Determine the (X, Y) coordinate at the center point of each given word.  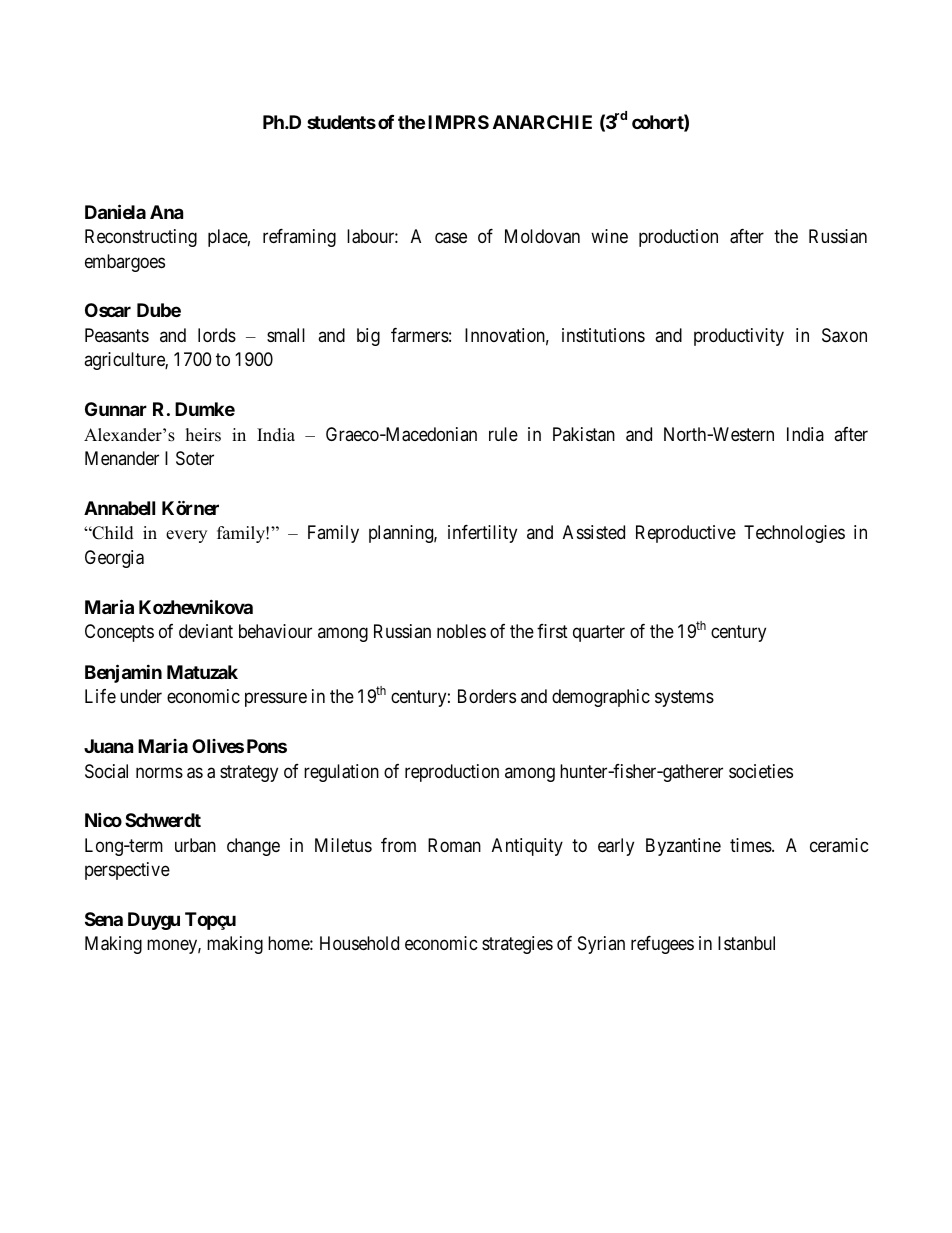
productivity (739, 337)
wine (609, 236)
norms (159, 772)
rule (503, 434)
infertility (482, 534)
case (451, 238)
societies (761, 771)
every (186, 536)
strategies (517, 945)
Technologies (794, 534)
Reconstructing (141, 238)
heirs (203, 435)
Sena (104, 919)
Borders (487, 696)
